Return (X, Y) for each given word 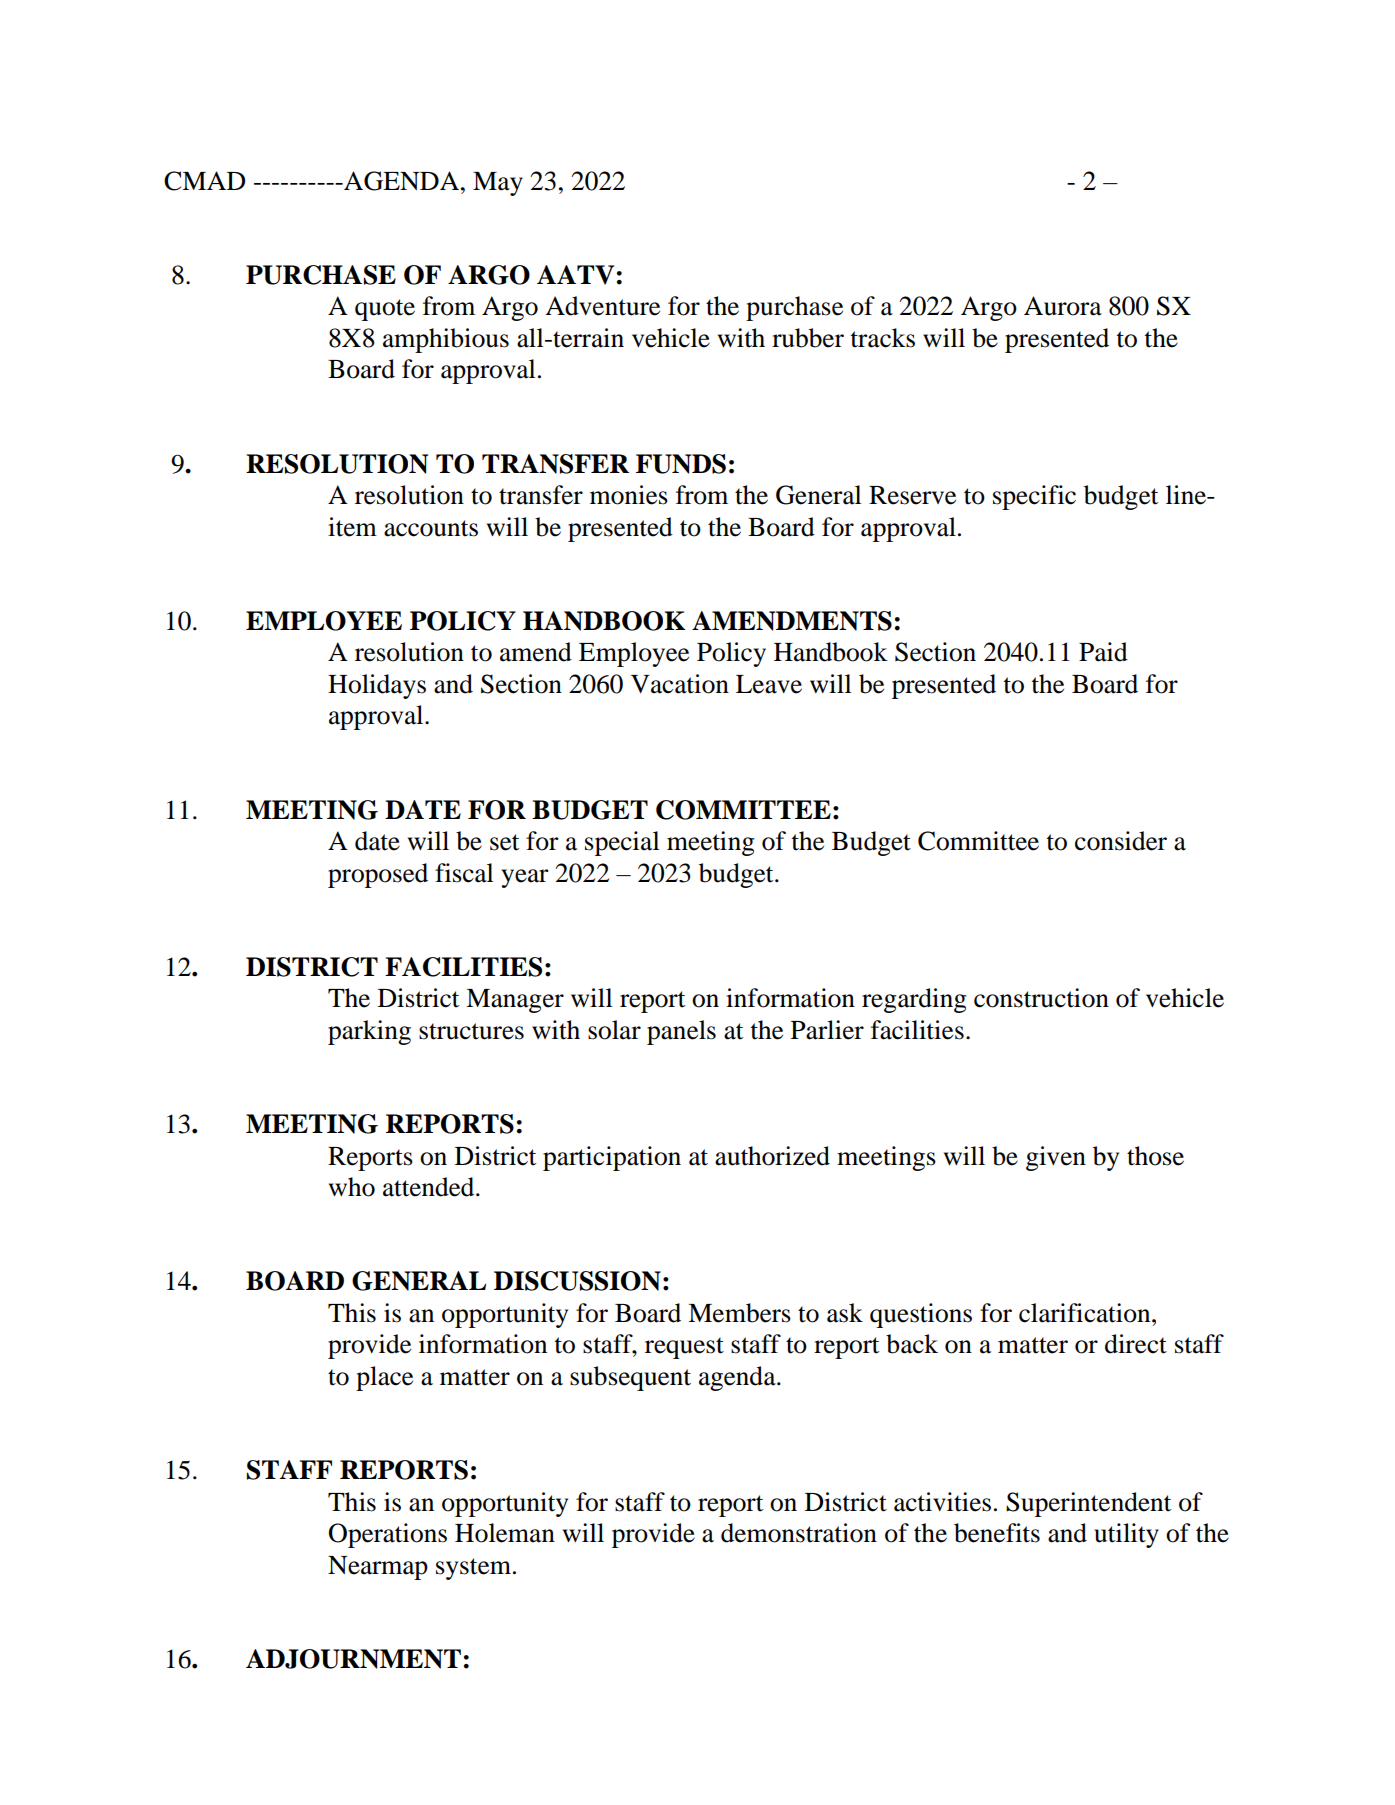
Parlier (827, 1030)
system (475, 1569)
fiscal (464, 873)
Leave (769, 684)
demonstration (799, 1533)
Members (739, 1313)
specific (1034, 497)
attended (430, 1187)
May (498, 184)
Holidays (377, 686)
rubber (808, 338)
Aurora (1063, 306)
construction (1041, 998)
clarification (1086, 1313)
